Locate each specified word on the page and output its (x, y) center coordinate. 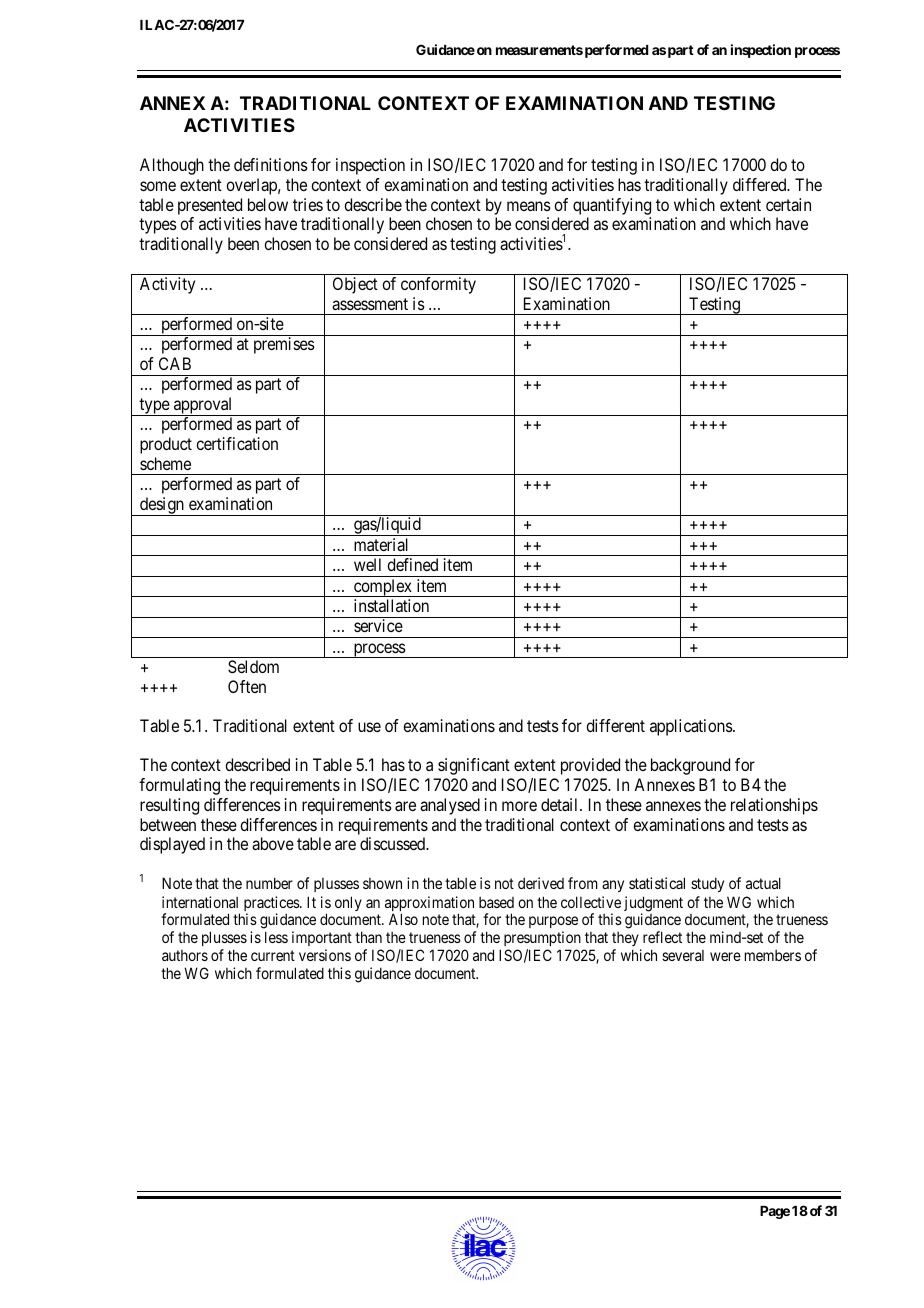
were (725, 956)
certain (788, 204)
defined (412, 564)
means (529, 206)
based (496, 902)
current (273, 955)
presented (210, 206)
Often (247, 686)
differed (761, 184)
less (276, 937)
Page (775, 1212)
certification (237, 443)
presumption (542, 940)
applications (692, 727)
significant (474, 766)
